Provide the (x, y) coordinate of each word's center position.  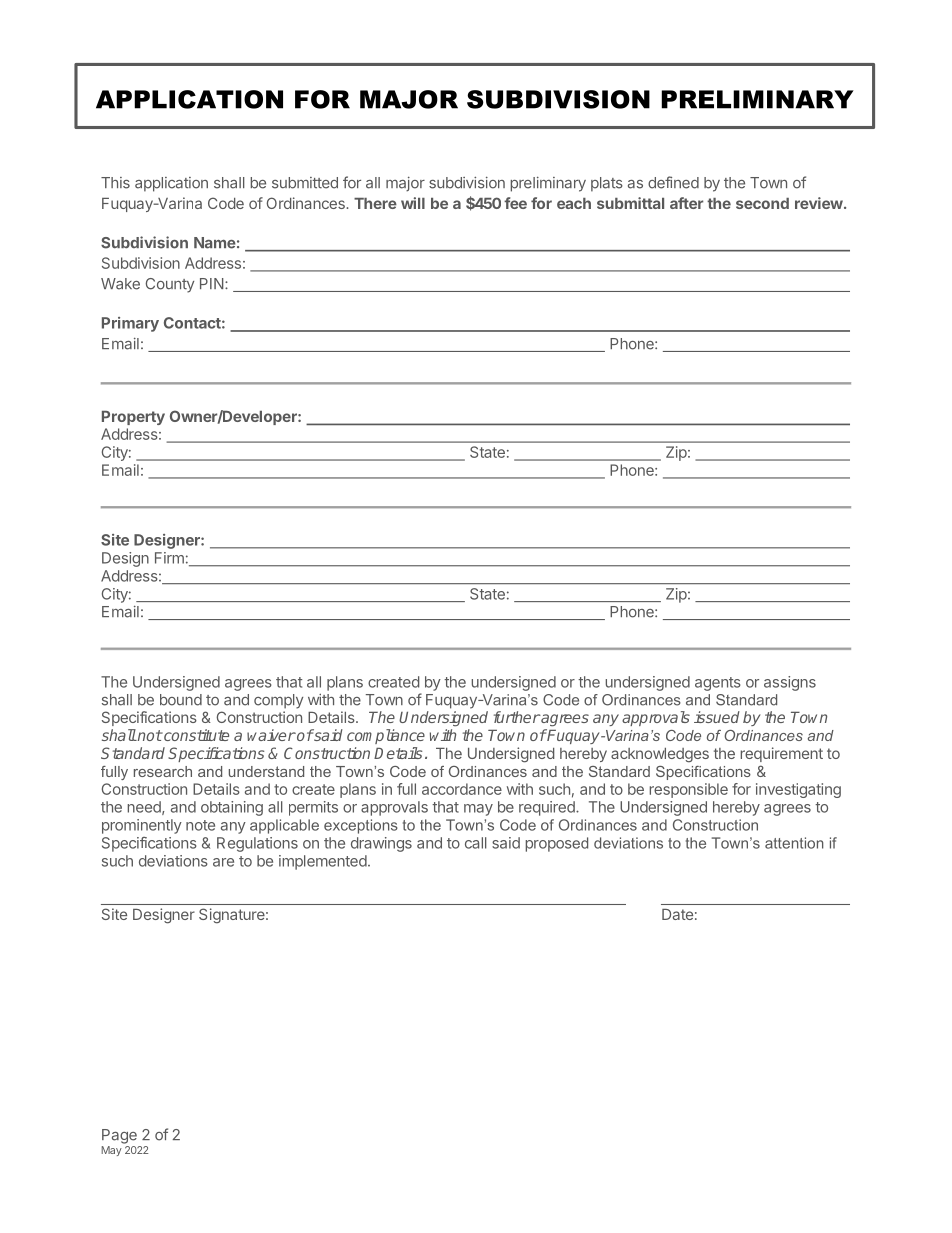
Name (215, 243)
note (200, 825)
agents (718, 684)
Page (119, 1136)
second (762, 203)
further (517, 717)
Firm (169, 558)
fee (515, 203)
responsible (688, 790)
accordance (462, 789)
